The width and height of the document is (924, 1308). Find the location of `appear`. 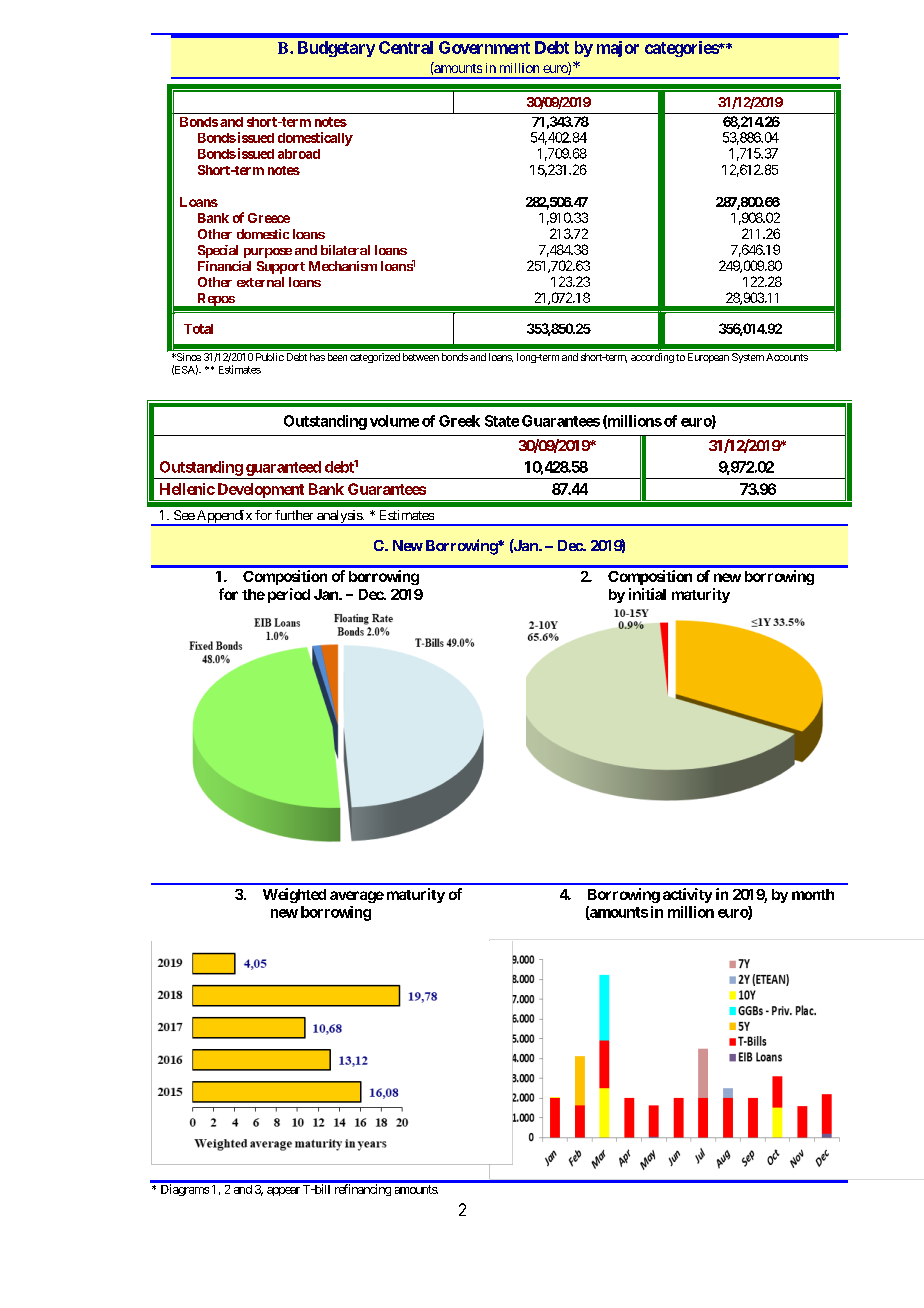

appear is located at coordinates (283, 1191).
